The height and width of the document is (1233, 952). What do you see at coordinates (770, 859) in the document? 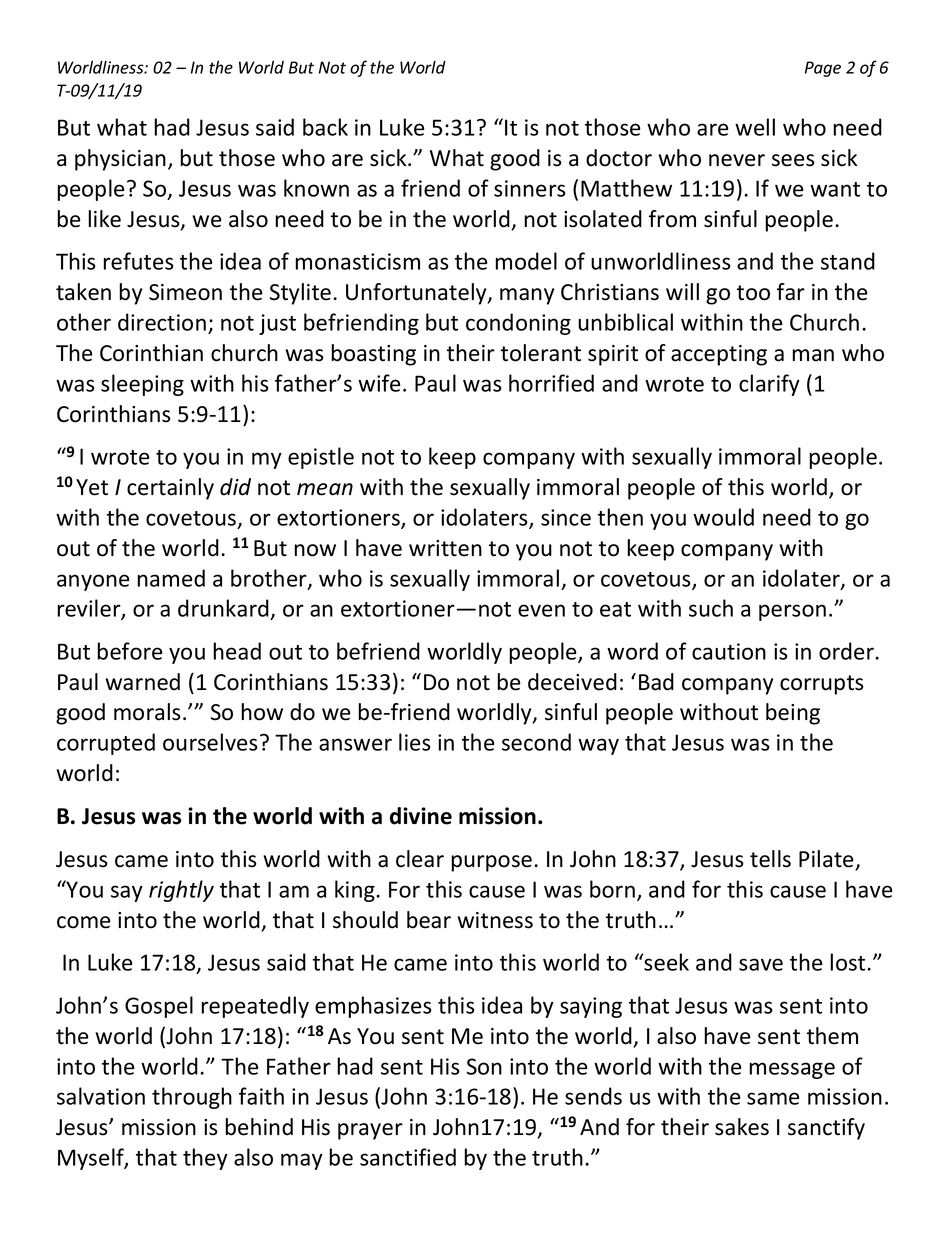
I see `tells` at bounding box center [770, 859].
